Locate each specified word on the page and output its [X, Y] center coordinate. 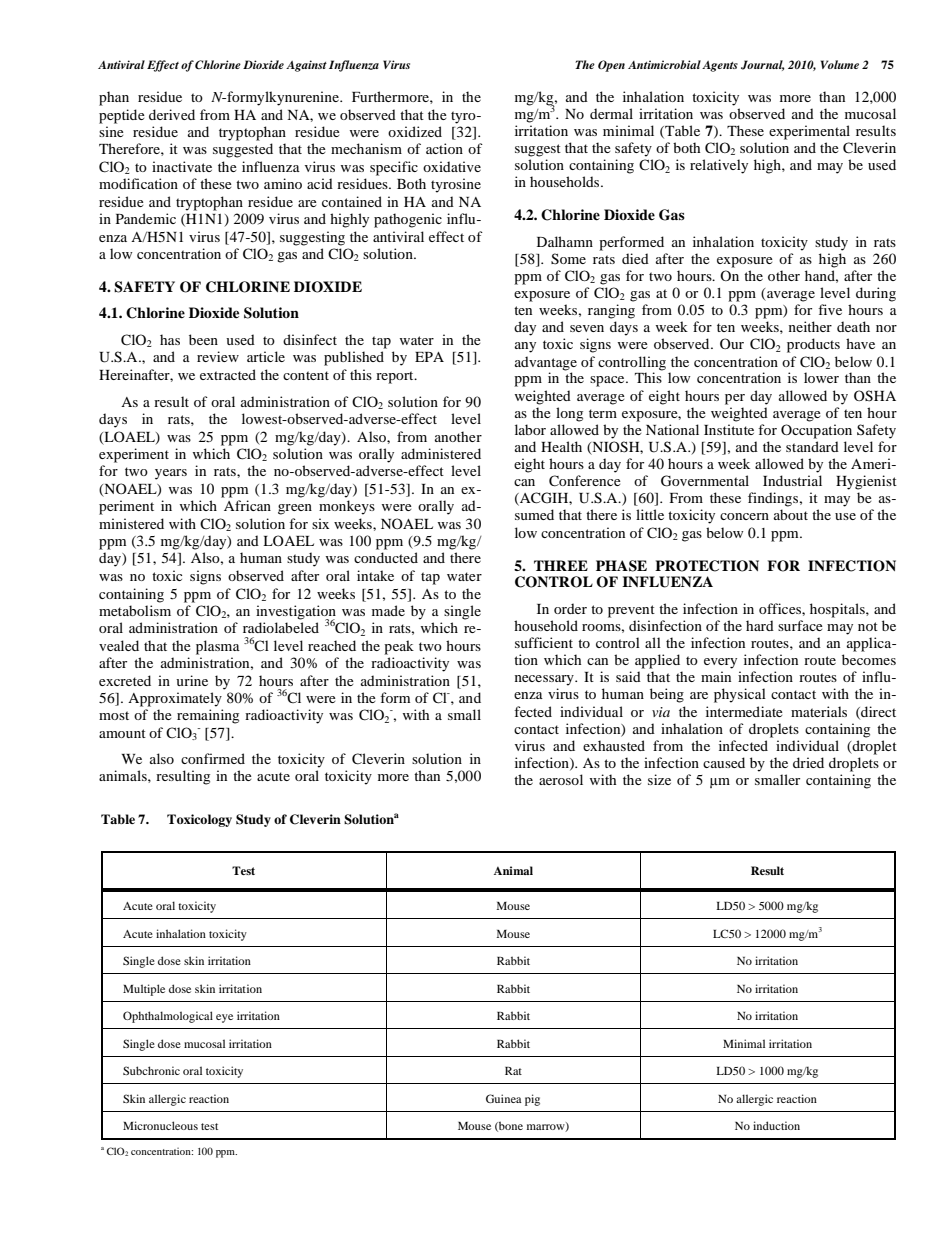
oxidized [415, 131]
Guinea [504, 1098]
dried [808, 762]
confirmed [213, 758]
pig [532, 1100]
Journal [763, 65]
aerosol [561, 779]
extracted [228, 374]
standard [812, 446]
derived [172, 114]
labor [530, 429]
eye [224, 1018]
